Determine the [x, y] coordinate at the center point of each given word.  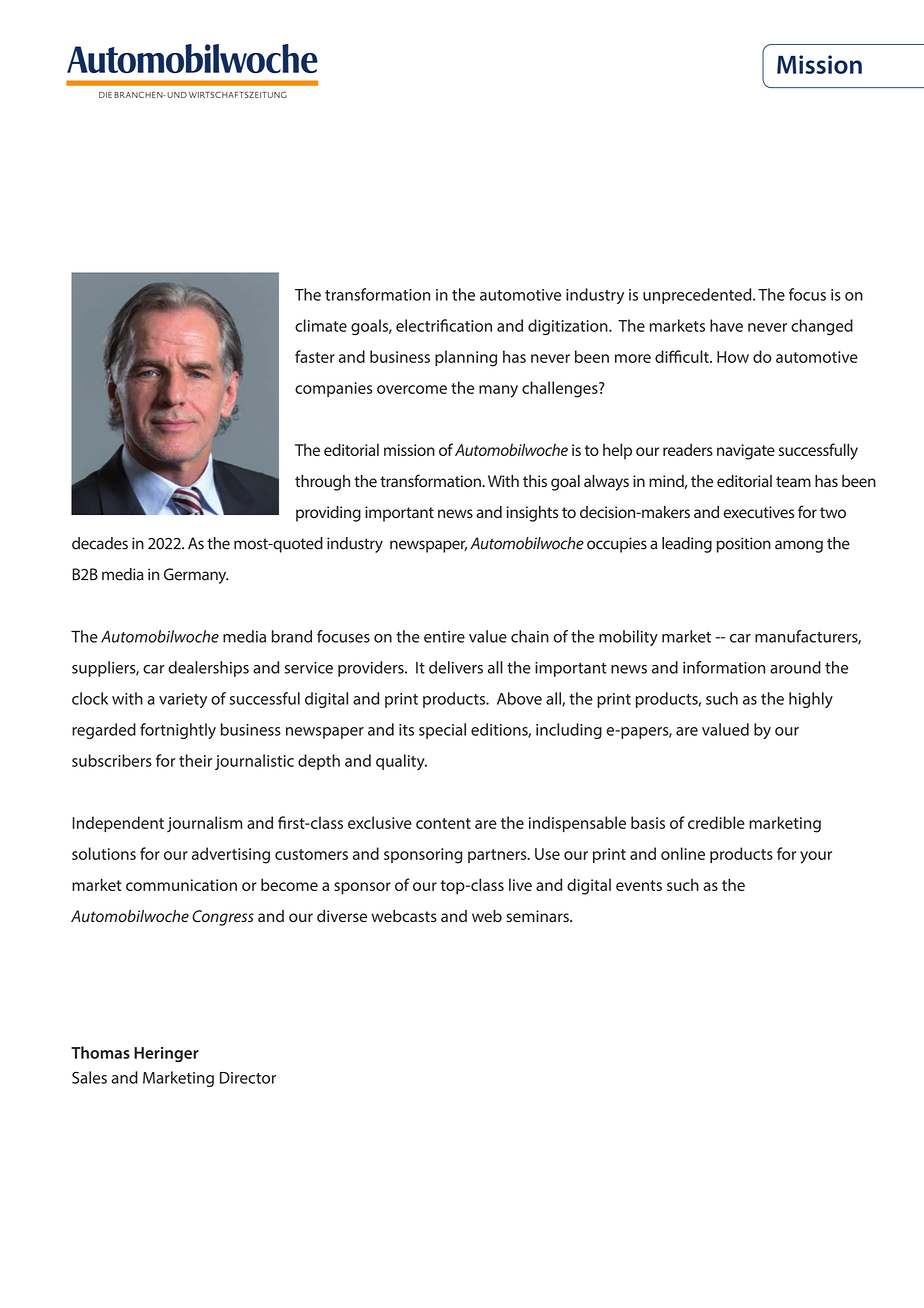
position [744, 545]
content [443, 823]
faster [315, 356]
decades [100, 543]
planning [466, 358]
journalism [204, 824]
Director [248, 1078]
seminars [538, 916]
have [726, 325]
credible [716, 822]
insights [532, 514]
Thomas [100, 1052]
